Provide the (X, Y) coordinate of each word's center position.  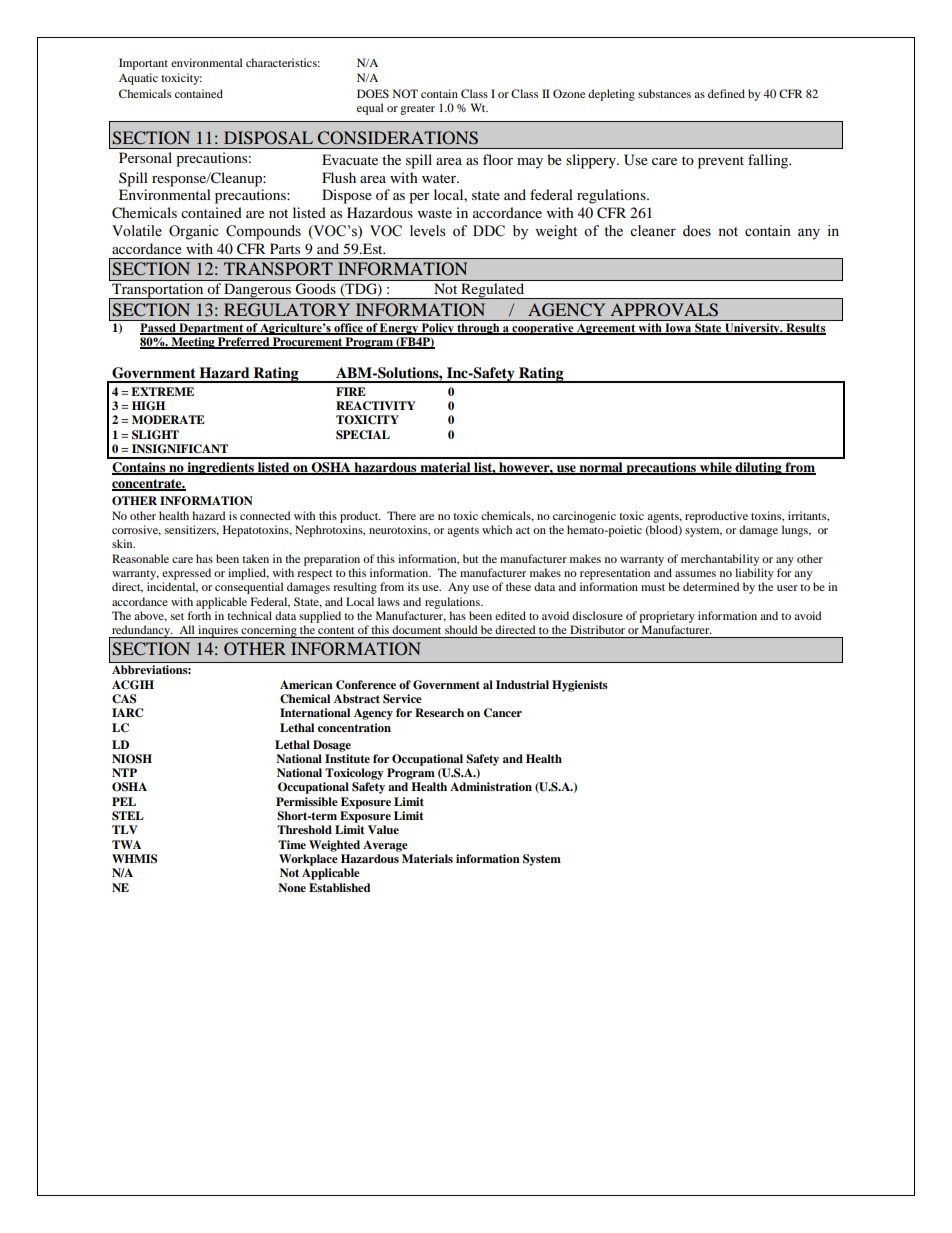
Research (439, 712)
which (497, 529)
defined (726, 93)
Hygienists (580, 686)
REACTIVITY (376, 406)
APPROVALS (664, 310)
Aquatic (138, 79)
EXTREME (162, 391)
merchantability (720, 560)
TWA (126, 844)
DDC (489, 231)
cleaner (653, 231)
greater (417, 110)
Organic (194, 232)
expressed (186, 574)
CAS (124, 699)
